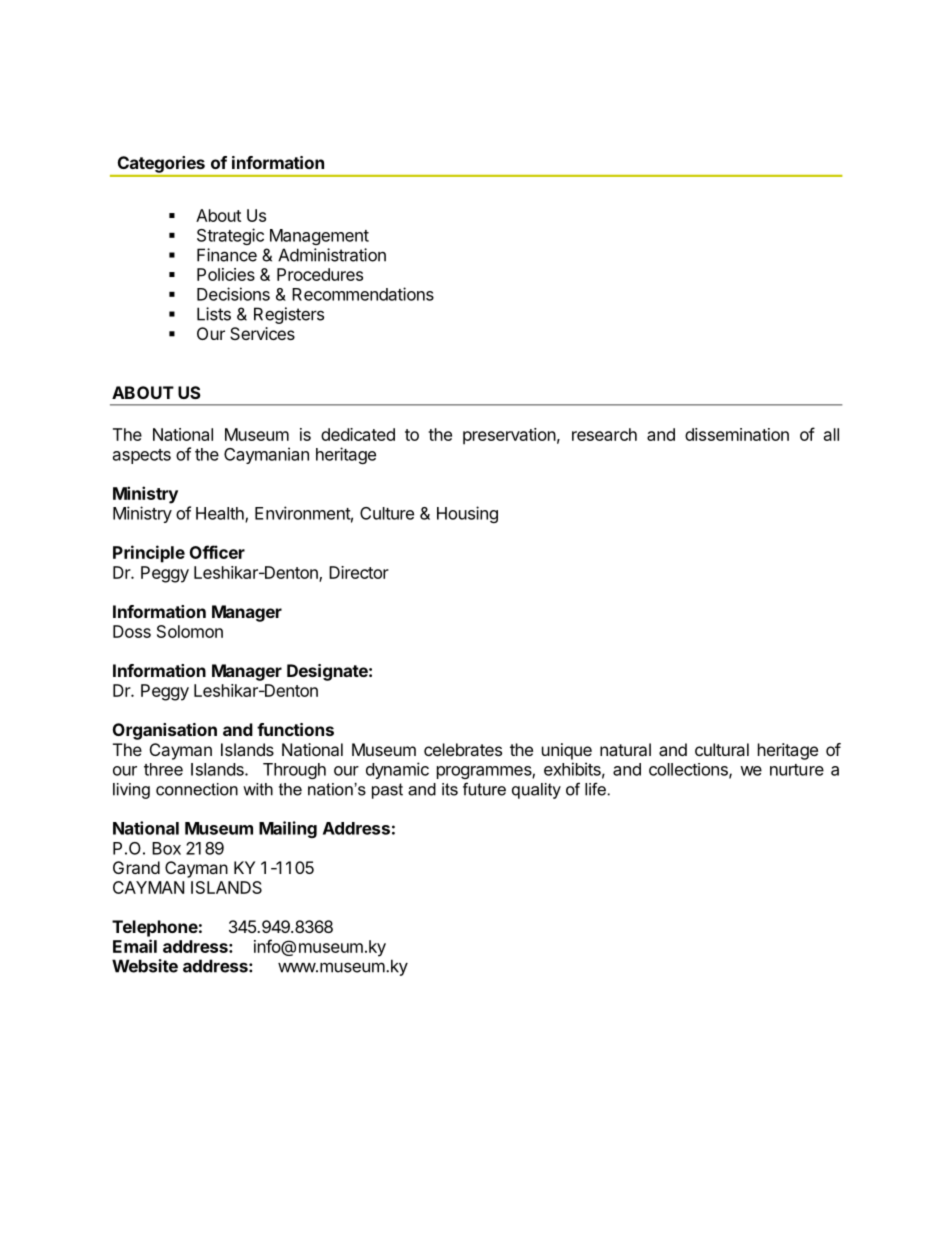 This page has width=952, height=1233. I want to click on Solomon, so click(190, 631).
